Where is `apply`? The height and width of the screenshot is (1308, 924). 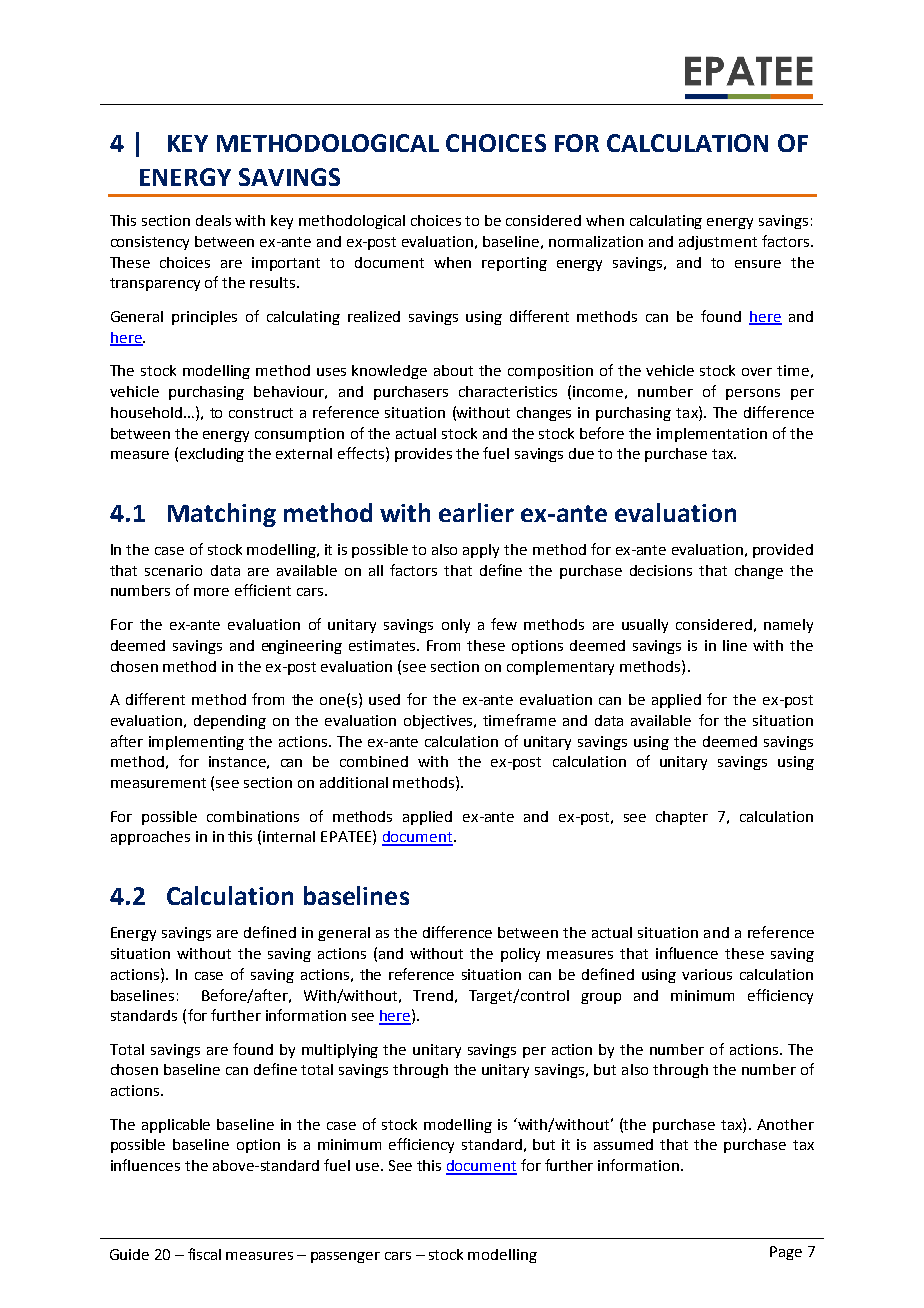
apply is located at coordinates (481, 551).
